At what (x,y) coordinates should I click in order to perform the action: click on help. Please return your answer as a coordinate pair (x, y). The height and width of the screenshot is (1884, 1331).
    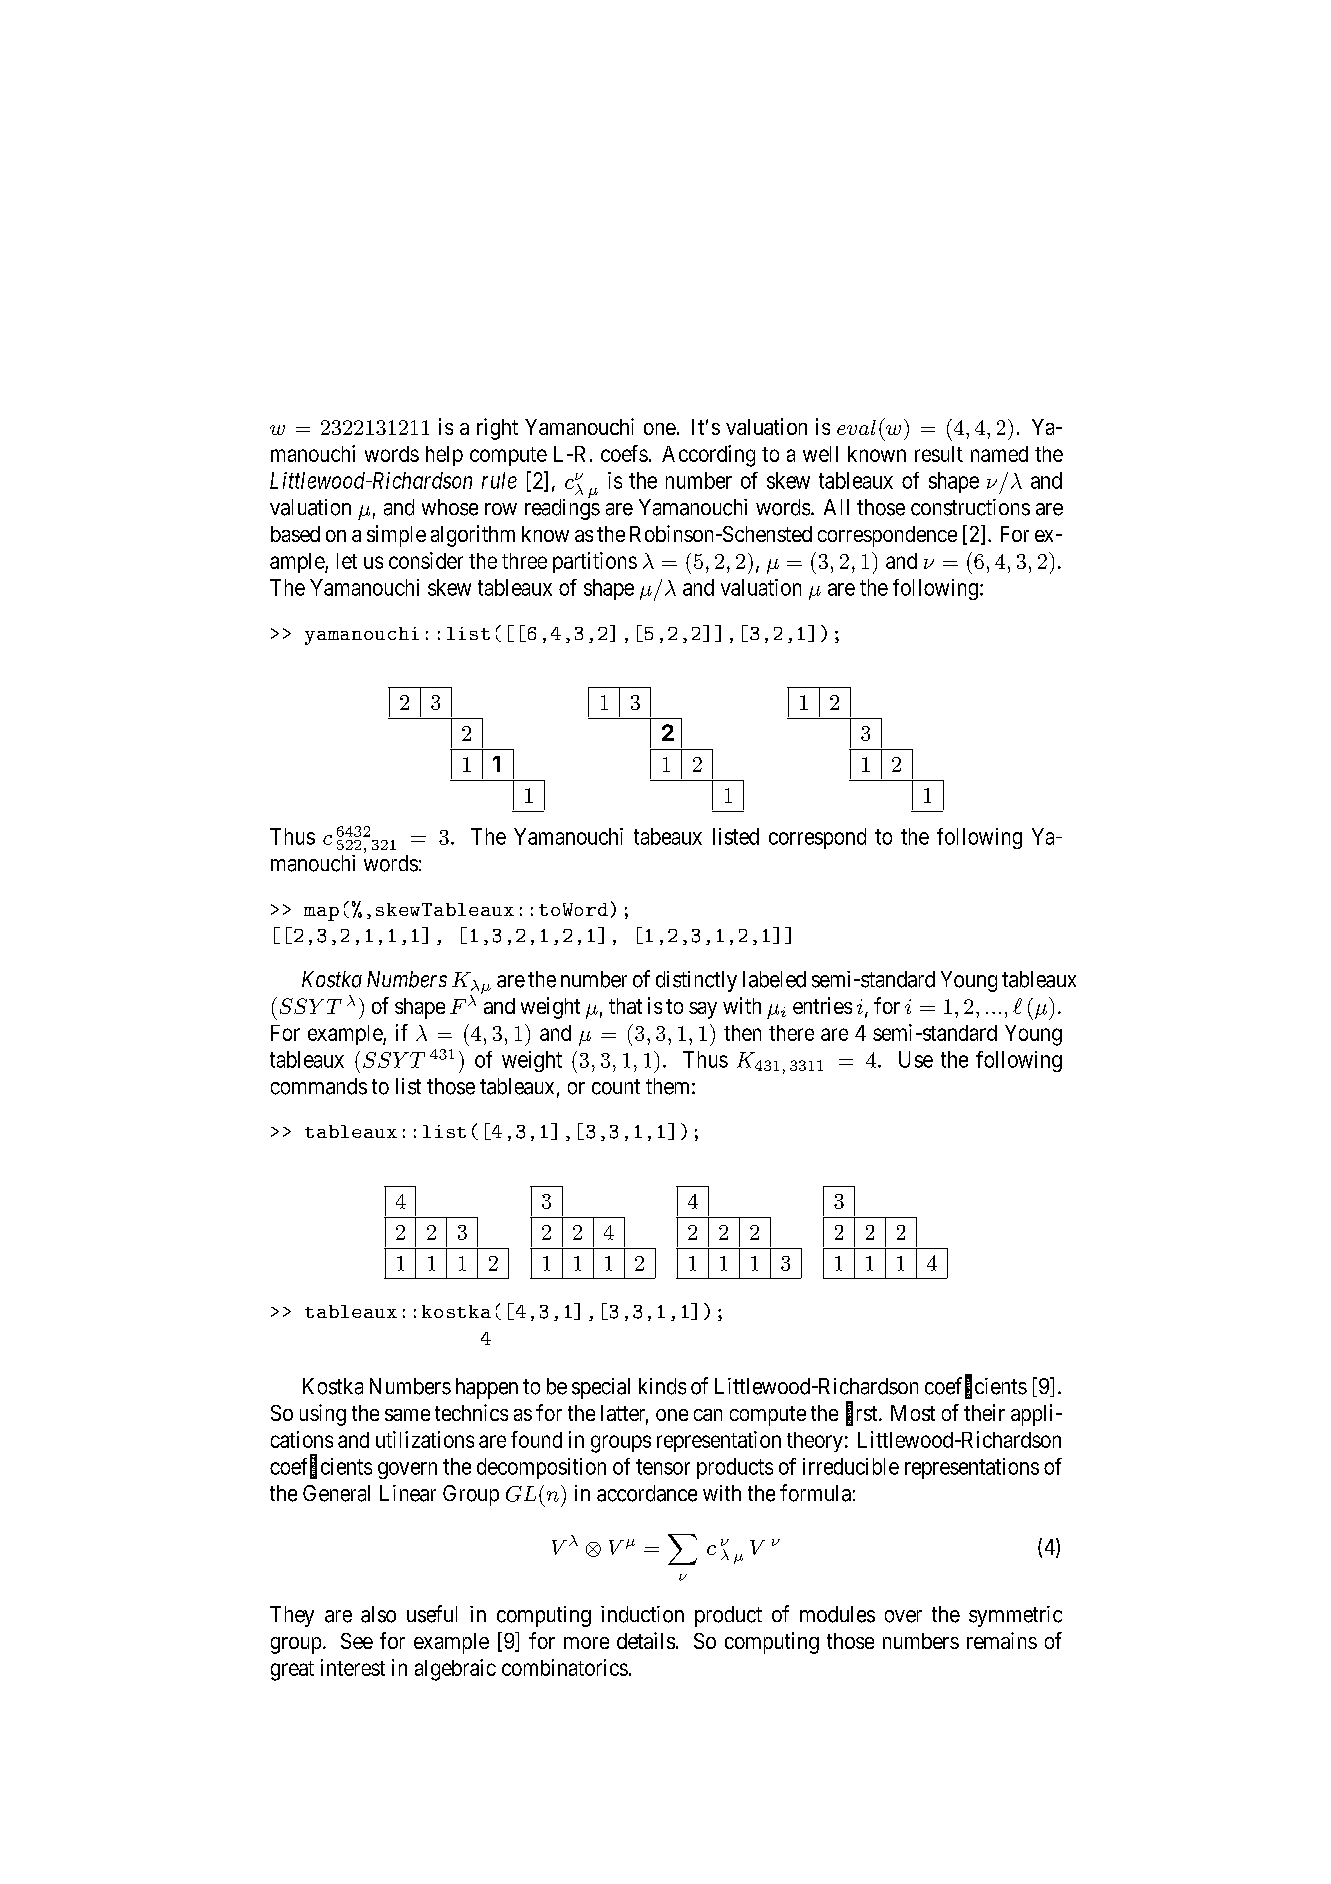
    Looking at the image, I should click on (444, 456).
